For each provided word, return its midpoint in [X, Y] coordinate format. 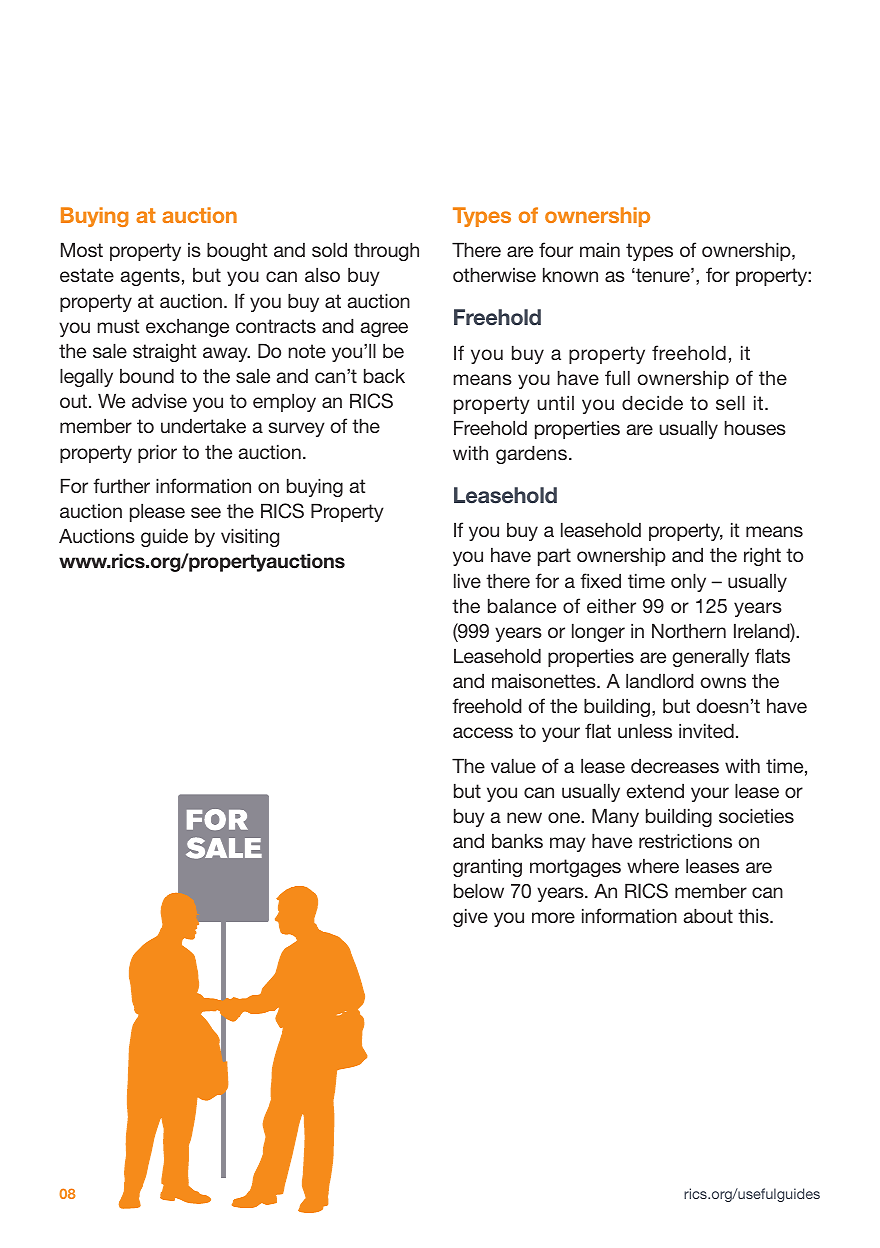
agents [150, 277]
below [479, 891]
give [470, 918]
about [708, 916]
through [386, 252]
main [600, 250]
